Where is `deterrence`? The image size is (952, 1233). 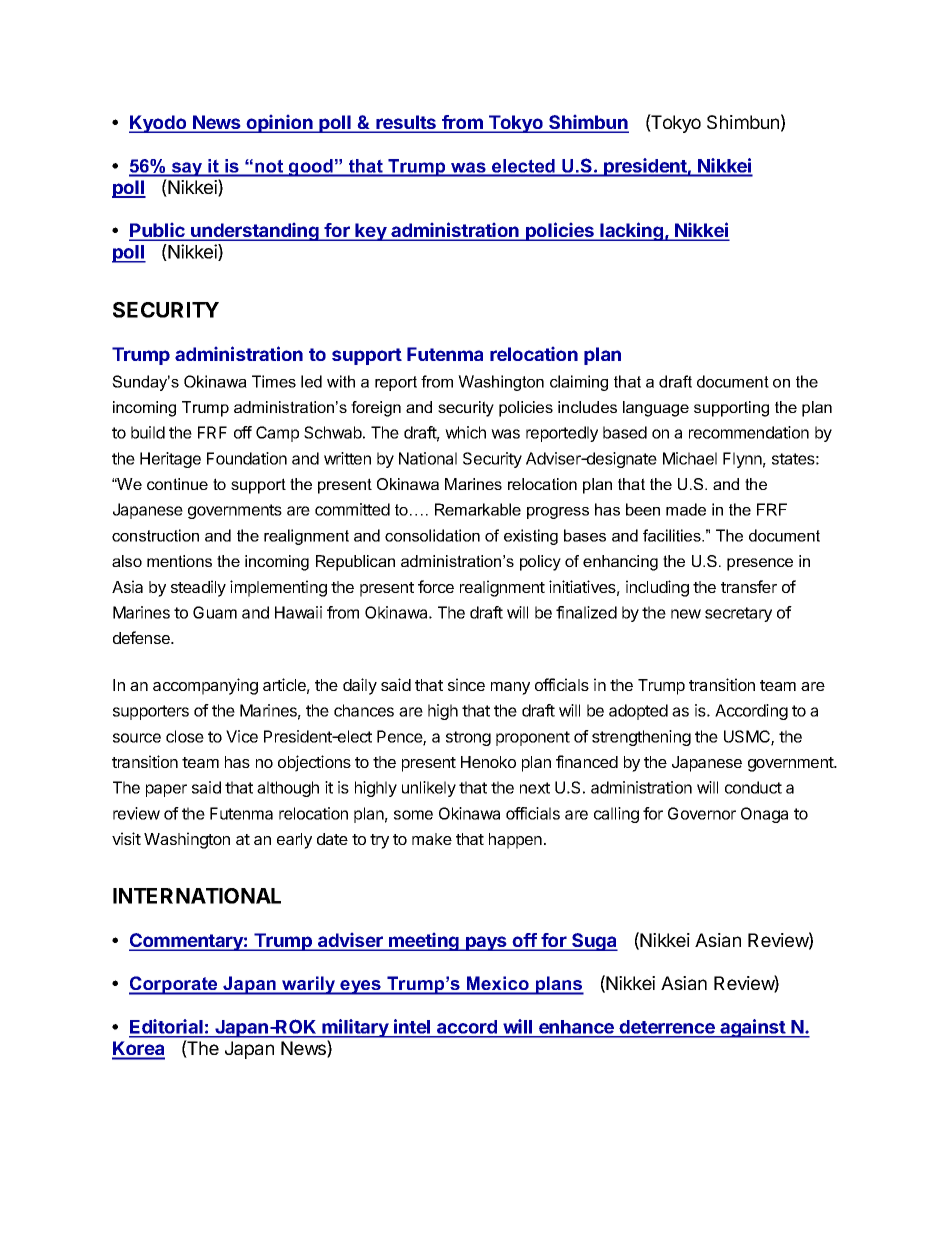 deterrence is located at coordinates (667, 1028).
